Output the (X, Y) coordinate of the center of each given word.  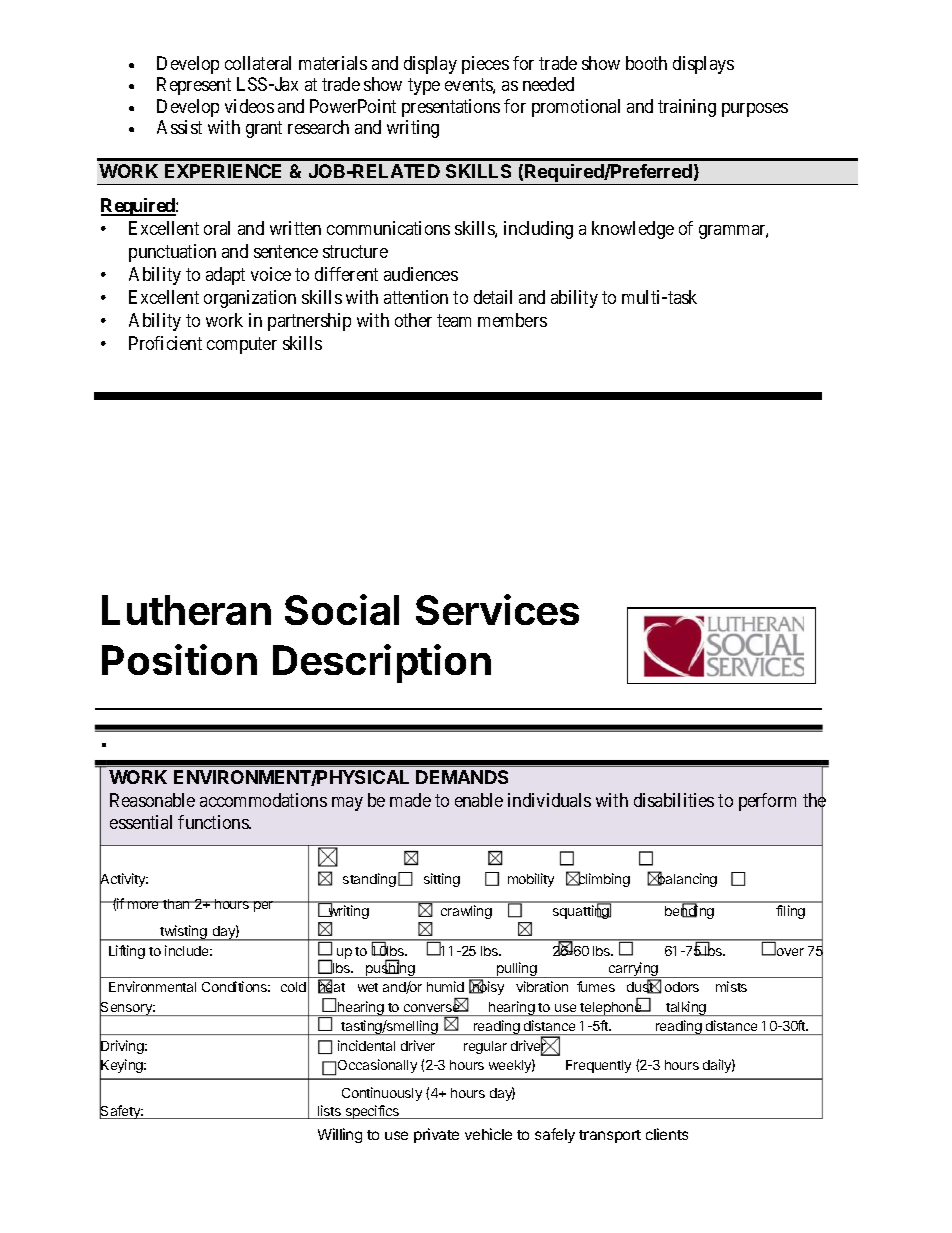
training (687, 108)
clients (667, 1134)
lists (329, 1112)
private (436, 1135)
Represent (194, 86)
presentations (451, 108)
